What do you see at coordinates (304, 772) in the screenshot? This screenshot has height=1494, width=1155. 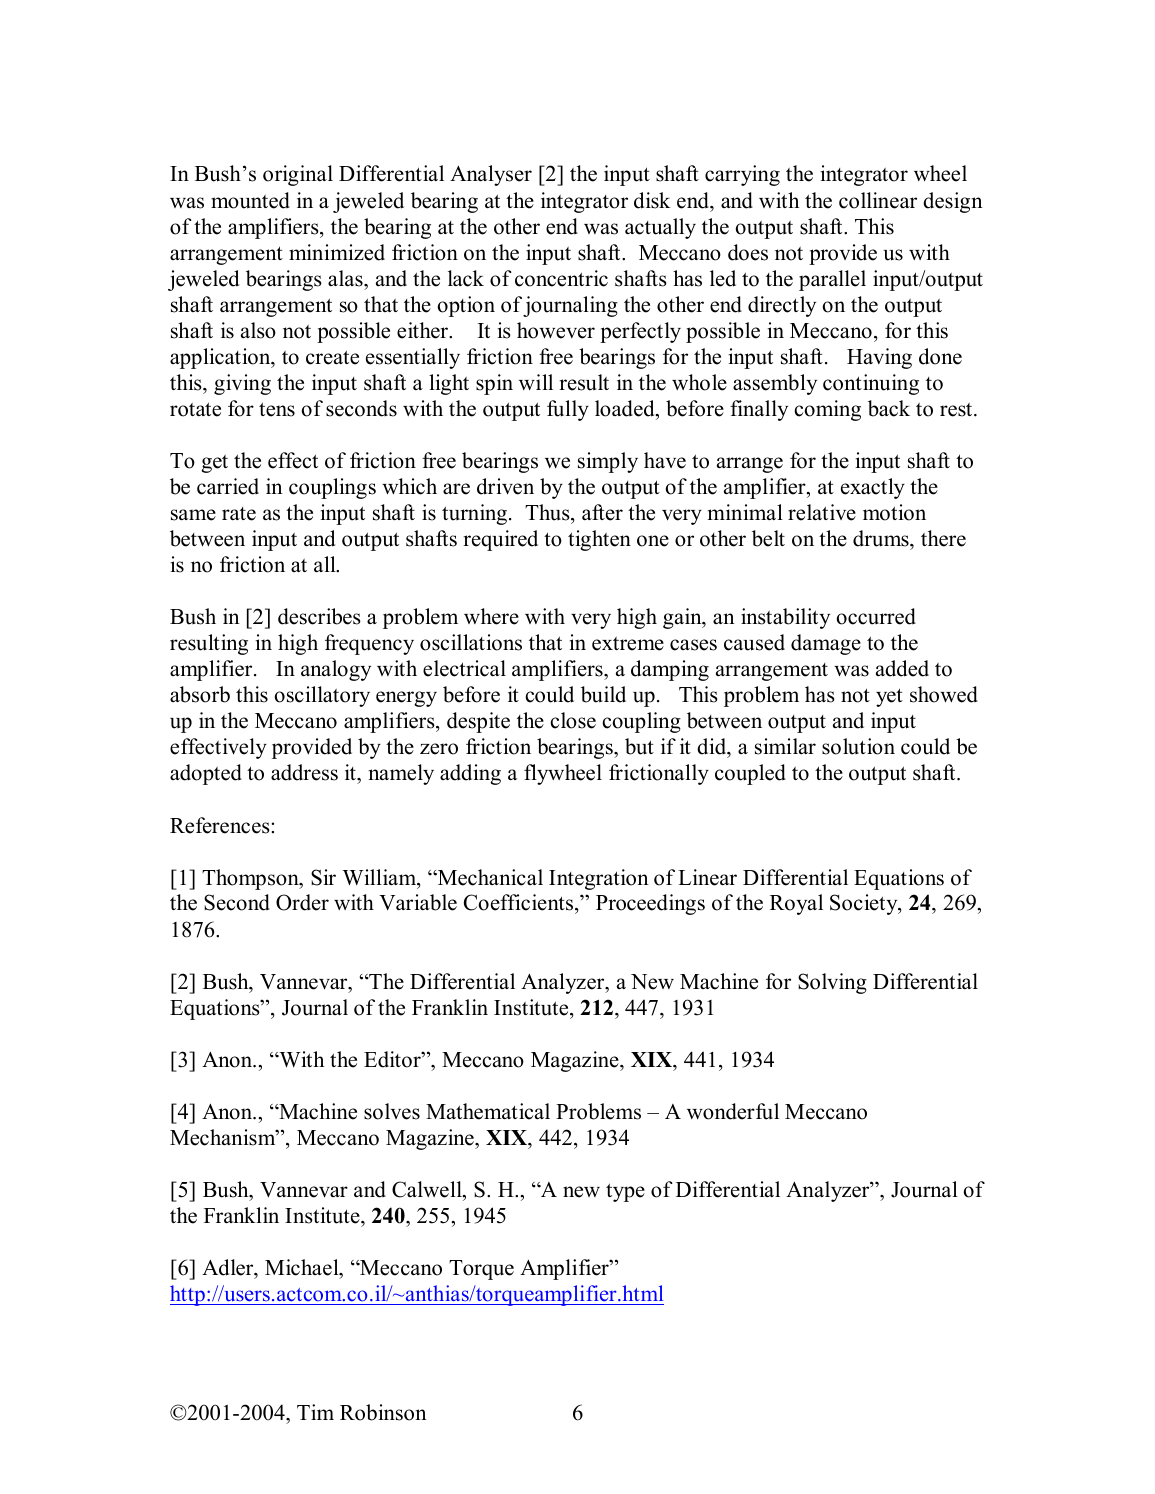 I see `address` at bounding box center [304, 772].
